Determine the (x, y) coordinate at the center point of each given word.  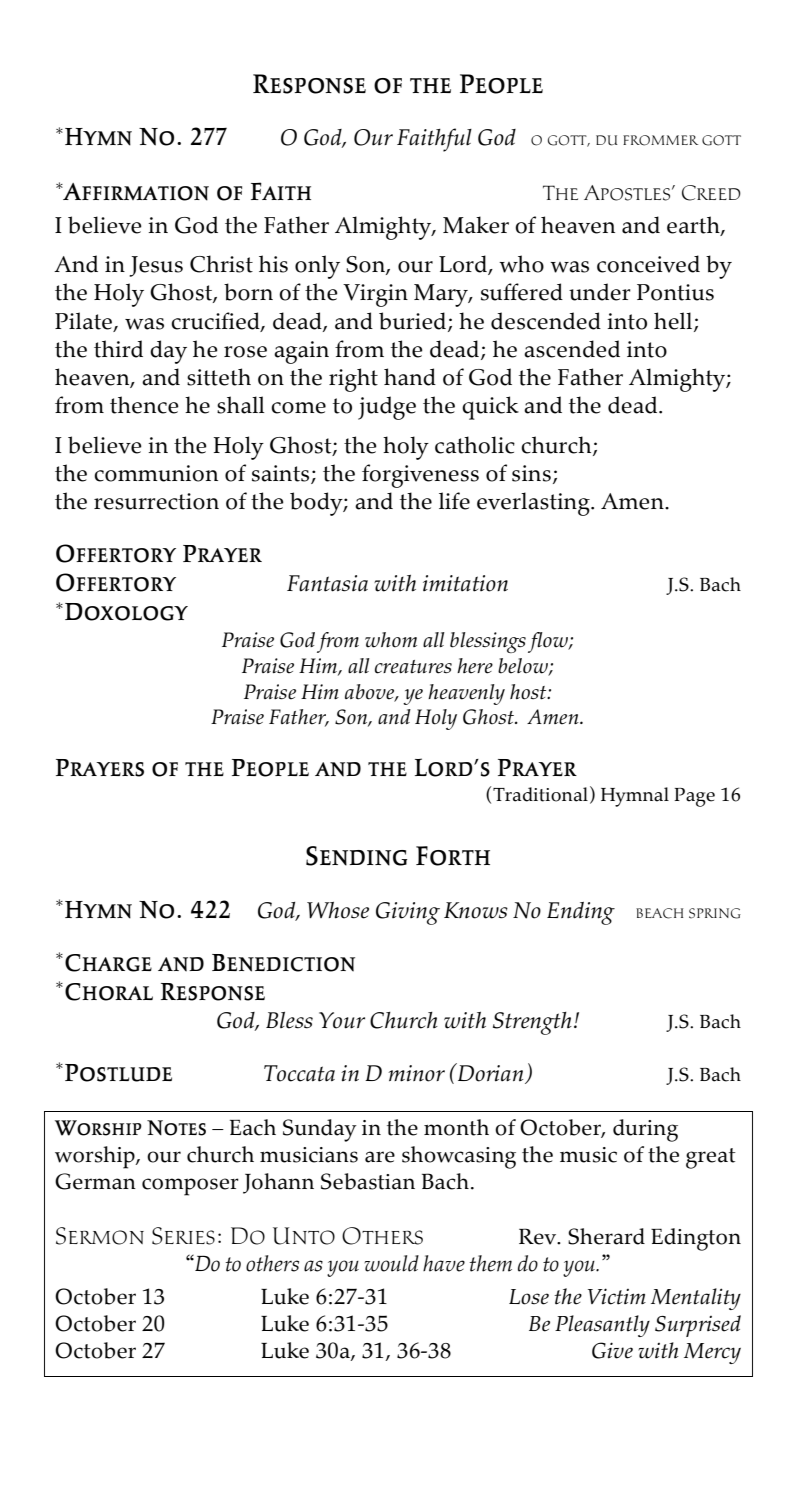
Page (694, 797)
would (391, 1263)
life (454, 501)
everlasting (534, 504)
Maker (476, 225)
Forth (453, 856)
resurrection (156, 501)
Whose (338, 910)
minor (416, 1073)
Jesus (156, 266)
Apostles (628, 193)
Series (183, 1236)
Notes (176, 1128)
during (645, 1130)
